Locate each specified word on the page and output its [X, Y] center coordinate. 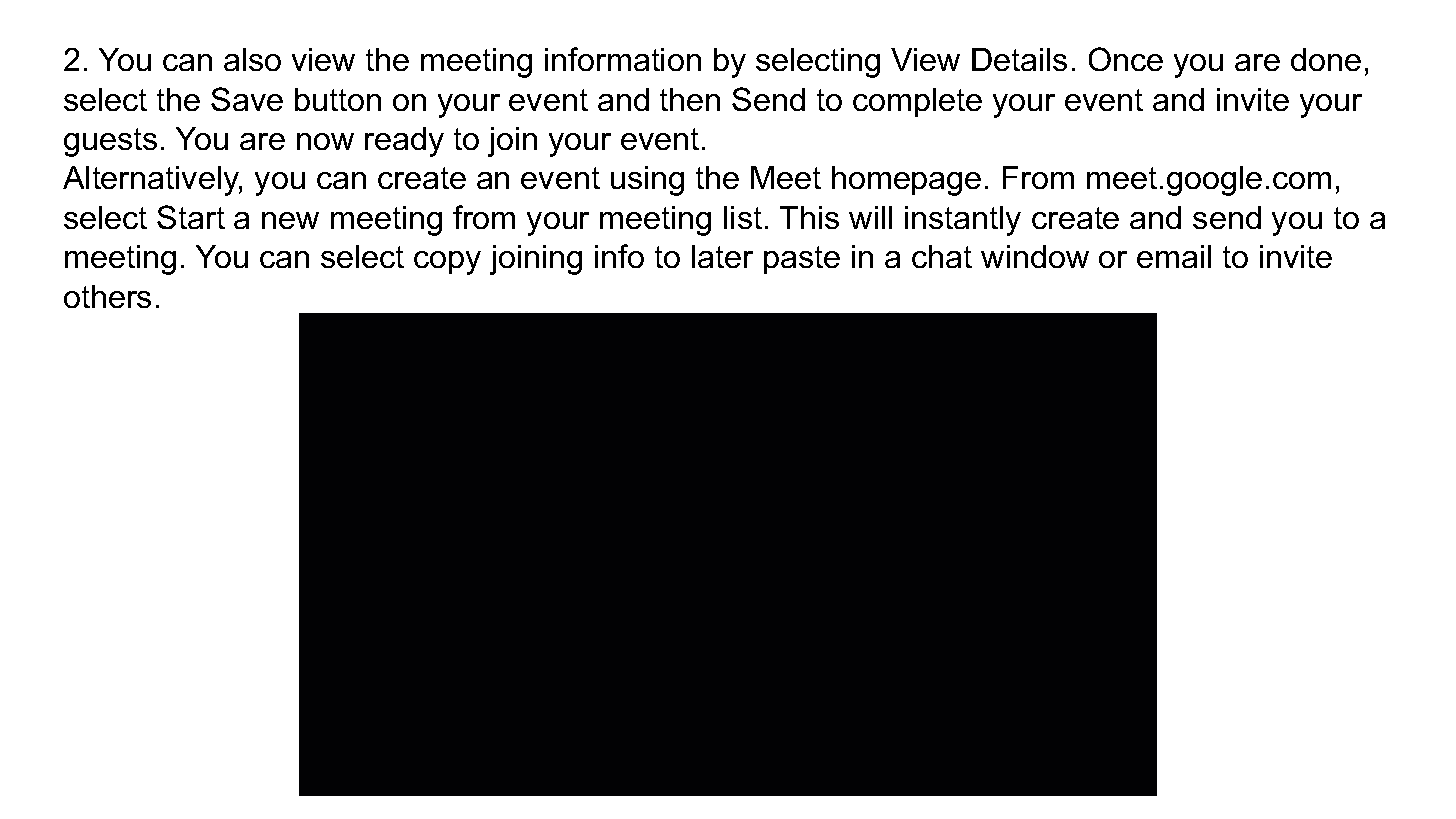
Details [1019, 59]
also [252, 59]
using [647, 181]
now [325, 141]
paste [802, 260]
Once [1126, 59]
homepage [906, 181]
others [107, 296]
